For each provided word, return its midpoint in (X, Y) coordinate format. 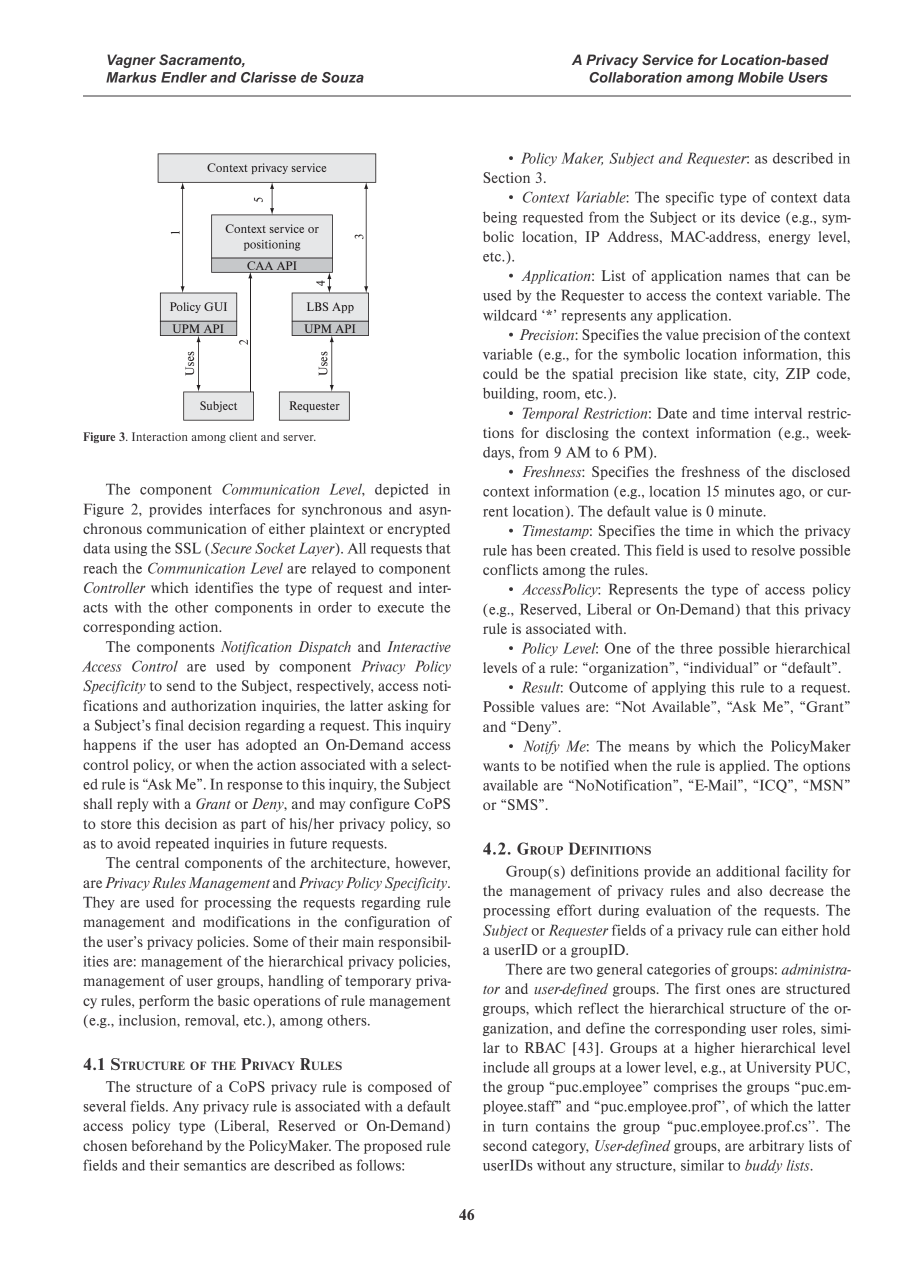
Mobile (761, 77)
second (505, 1145)
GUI (215, 306)
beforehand (167, 1145)
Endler (184, 77)
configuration (387, 923)
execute (401, 608)
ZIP (798, 373)
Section (506, 177)
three (696, 648)
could (500, 373)
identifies (224, 587)
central (157, 862)
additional (748, 871)
